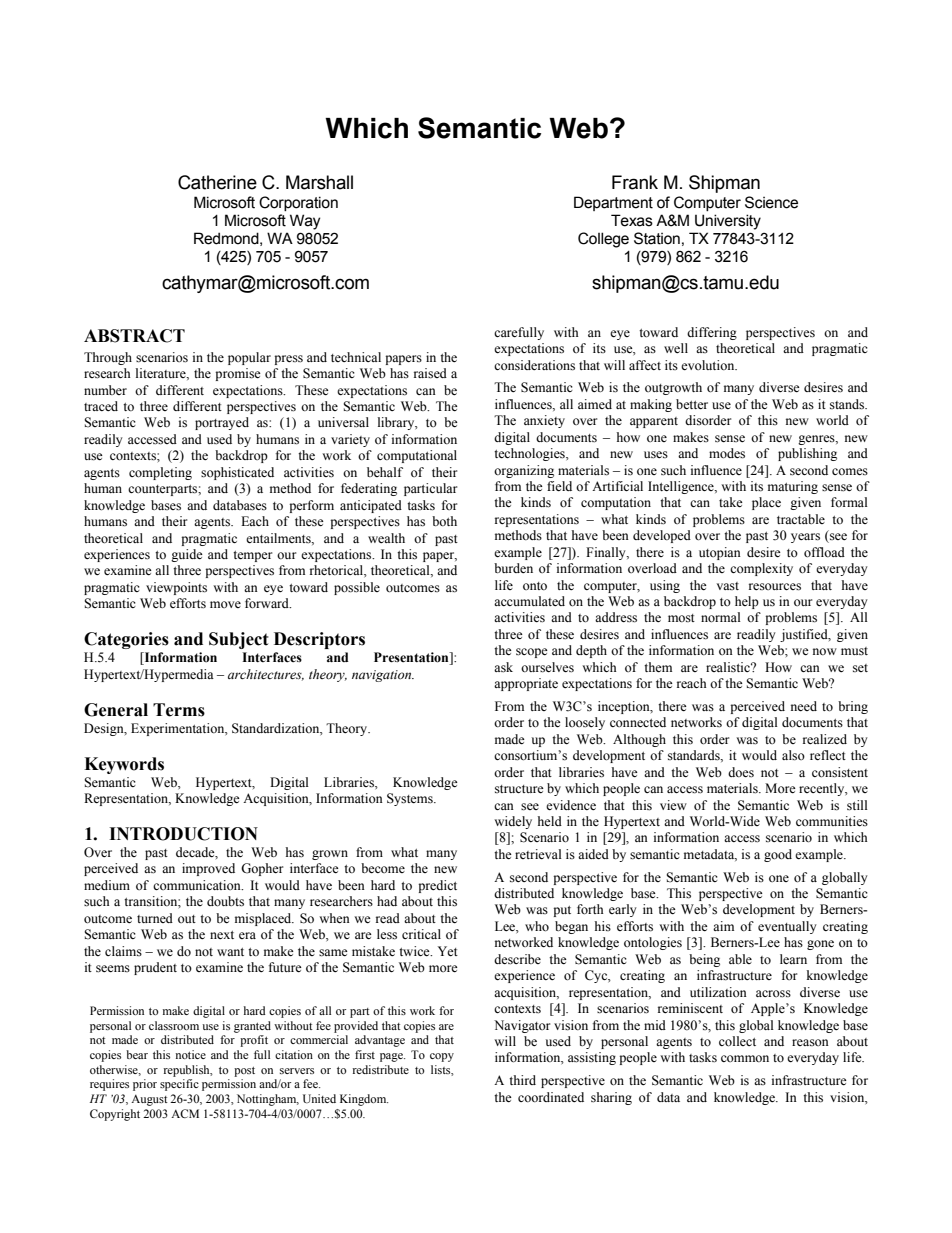 Image resolution: width=952 pixels, height=1233 pixels. I want to click on third, so click(522, 1080).
